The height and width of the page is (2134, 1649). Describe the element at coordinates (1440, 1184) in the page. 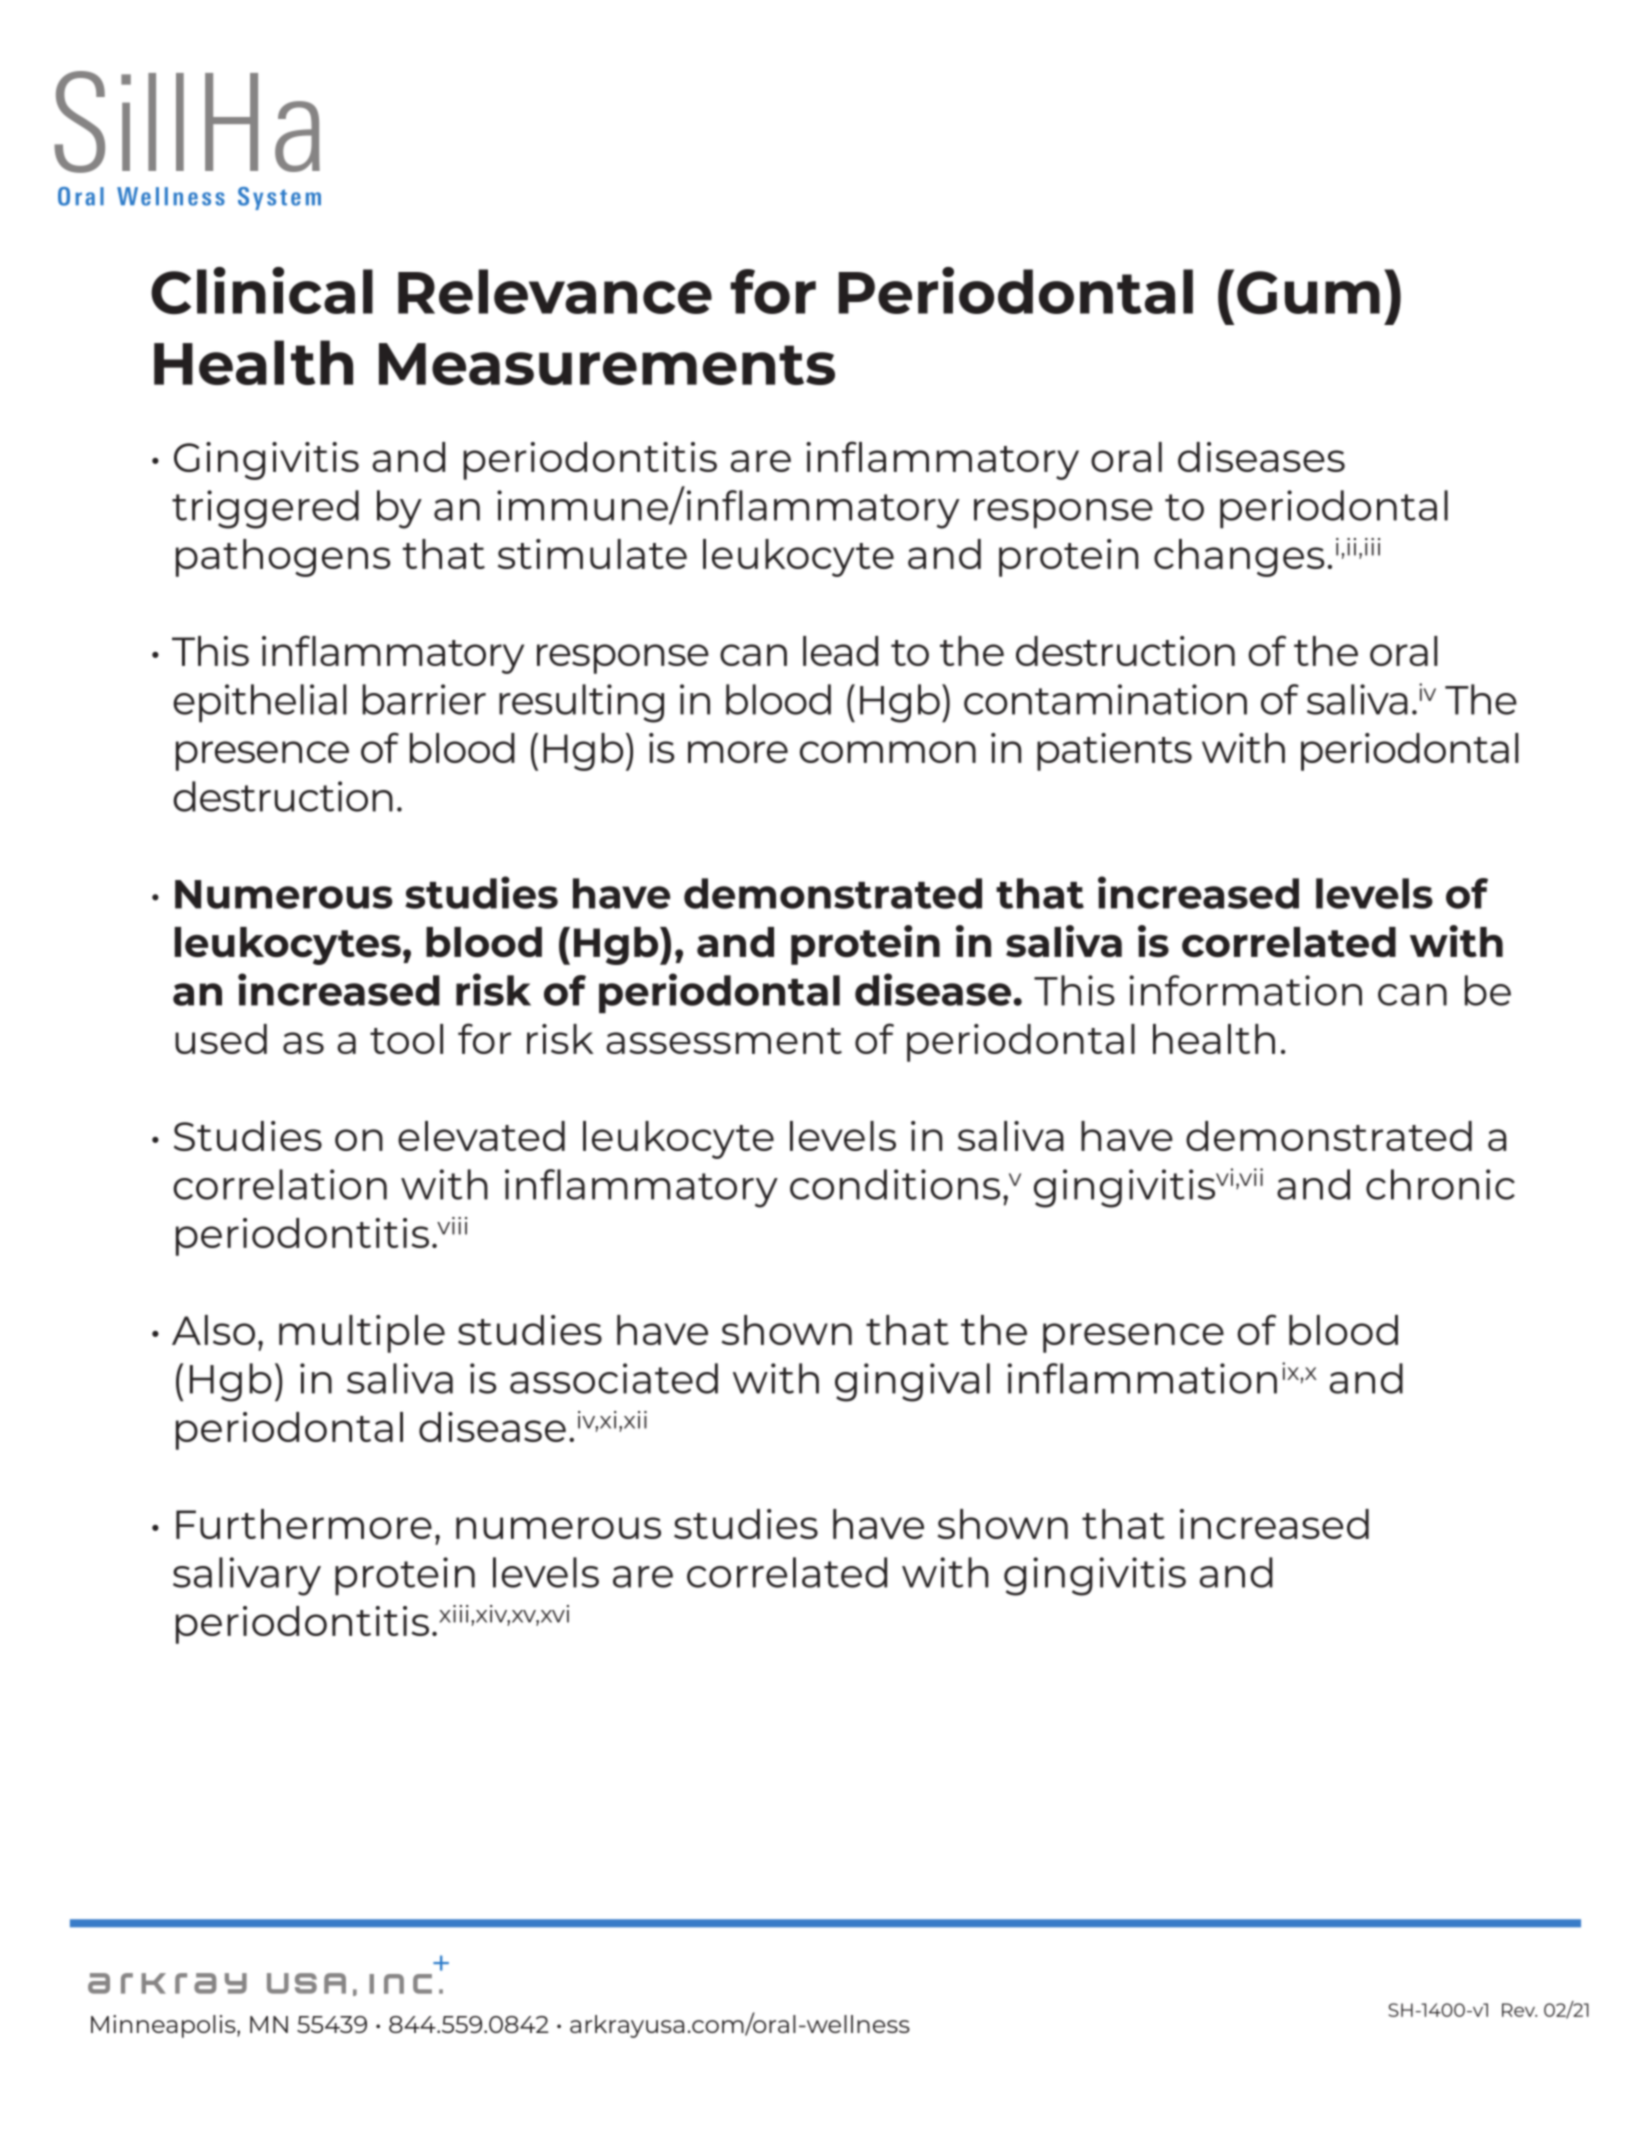

I see `chronic` at that location.
